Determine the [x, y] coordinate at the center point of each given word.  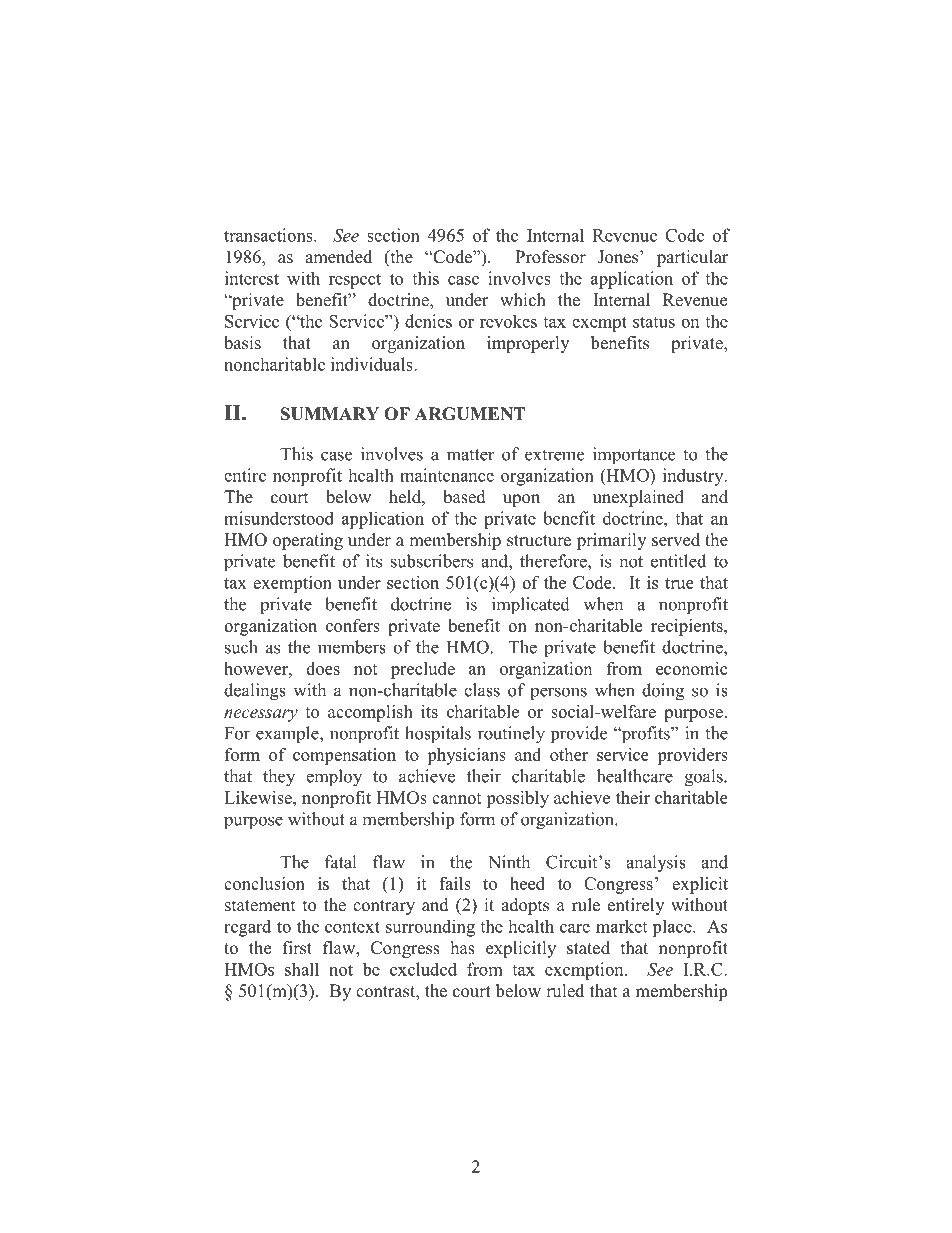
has [463, 948]
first [297, 948]
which [523, 300]
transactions [269, 235]
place [673, 928]
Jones [619, 257]
